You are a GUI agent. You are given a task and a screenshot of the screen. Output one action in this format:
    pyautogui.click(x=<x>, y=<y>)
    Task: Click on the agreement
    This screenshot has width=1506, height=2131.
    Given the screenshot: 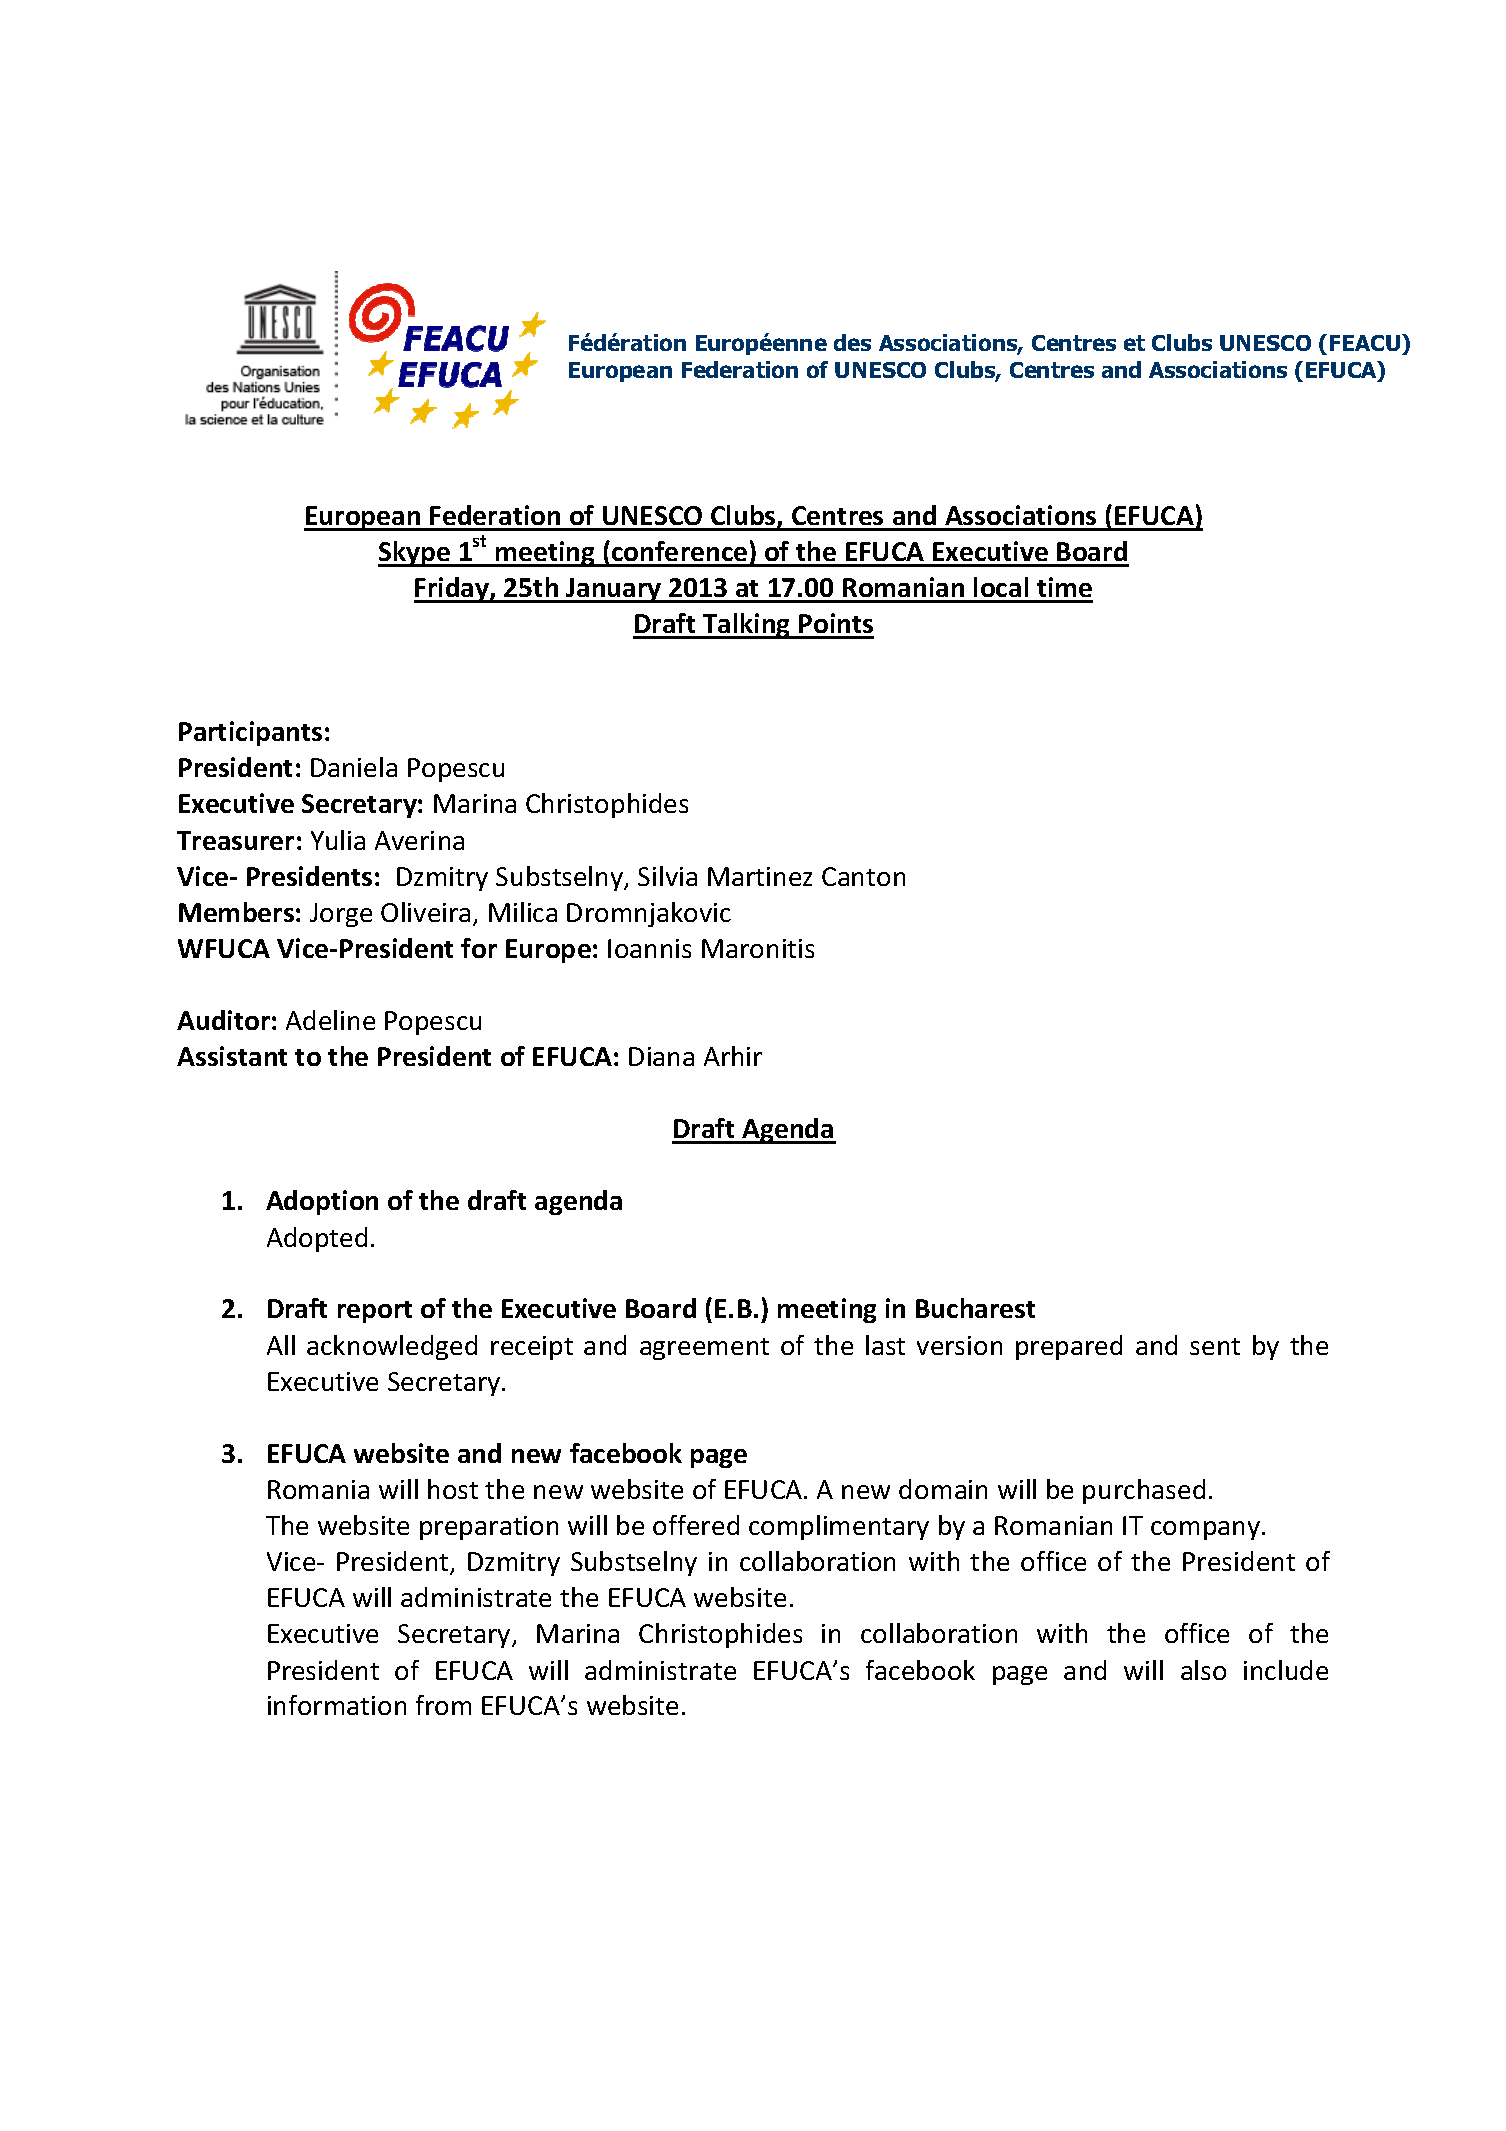 What is the action you would take?
    pyautogui.click(x=704, y=1349)
